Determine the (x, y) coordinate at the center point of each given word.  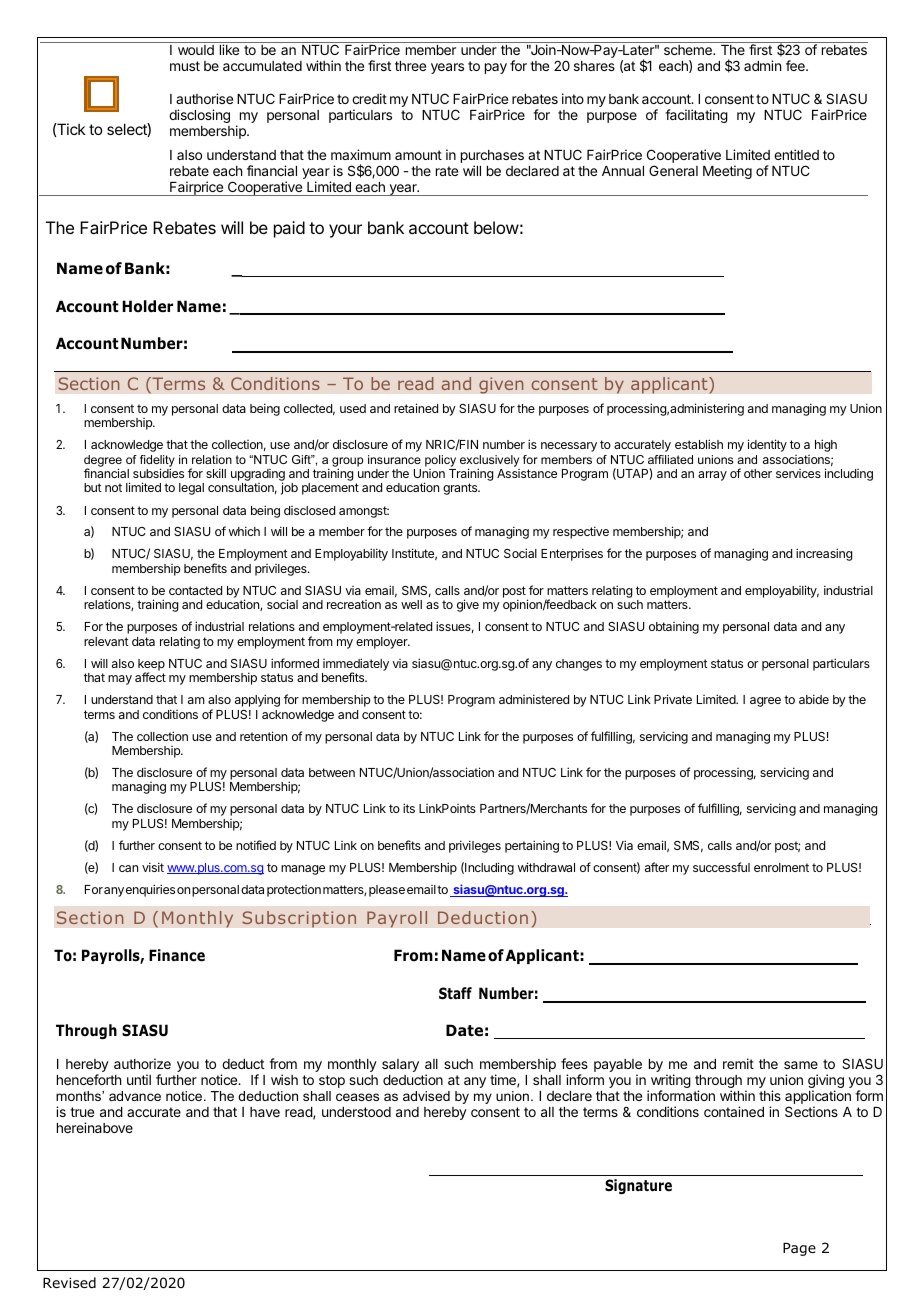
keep (151, 666)
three (410, 66)
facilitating (696, 116)
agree (765, 702)
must (185, 66)
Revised (69, 1282)
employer (383, 643)
